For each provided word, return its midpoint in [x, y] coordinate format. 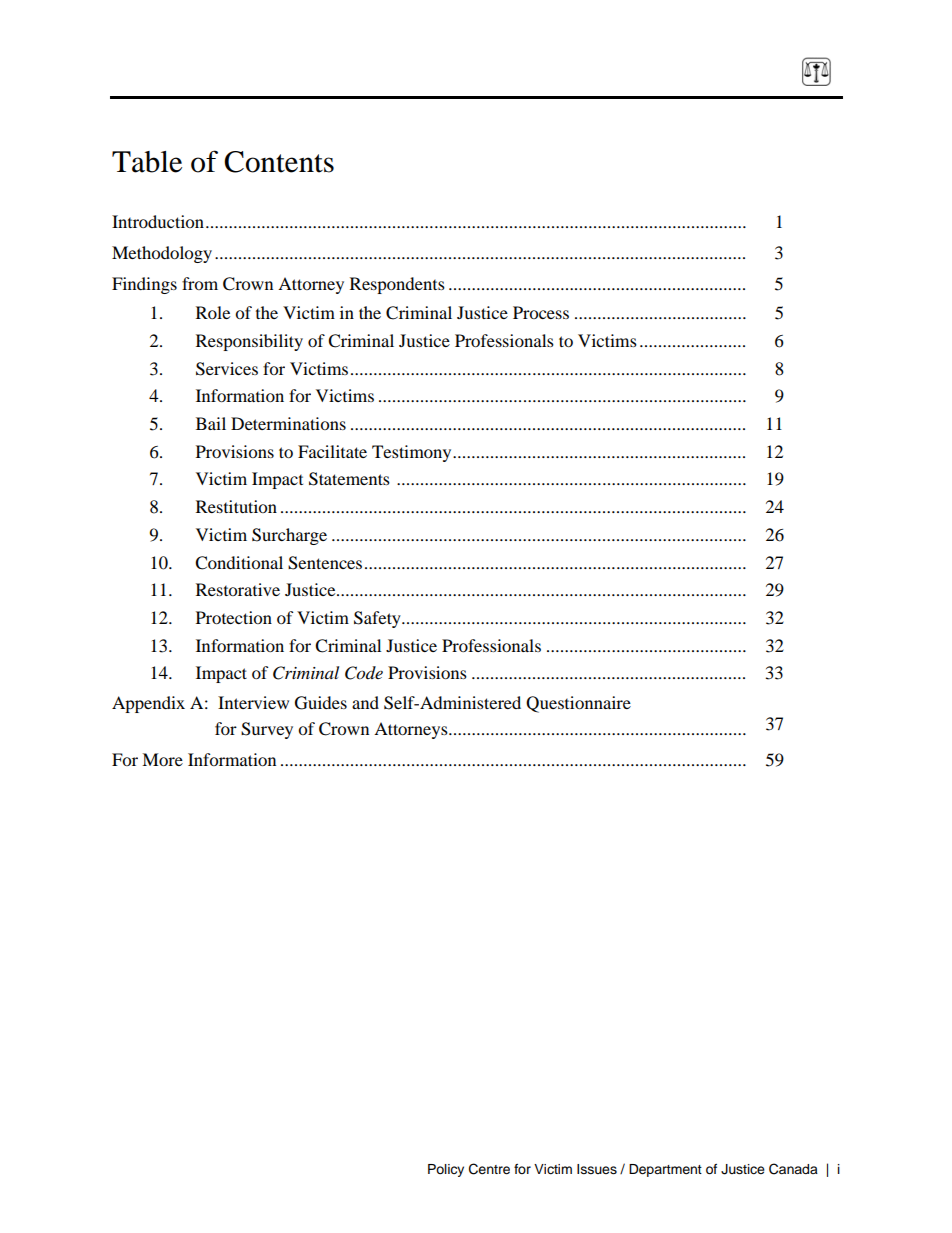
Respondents [397, 285]
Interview [253, 702]
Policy [446, 1170]
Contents [279, 162]
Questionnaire [578, 704]
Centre [489, 1169]
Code [364, 673]
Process [541, 312]
